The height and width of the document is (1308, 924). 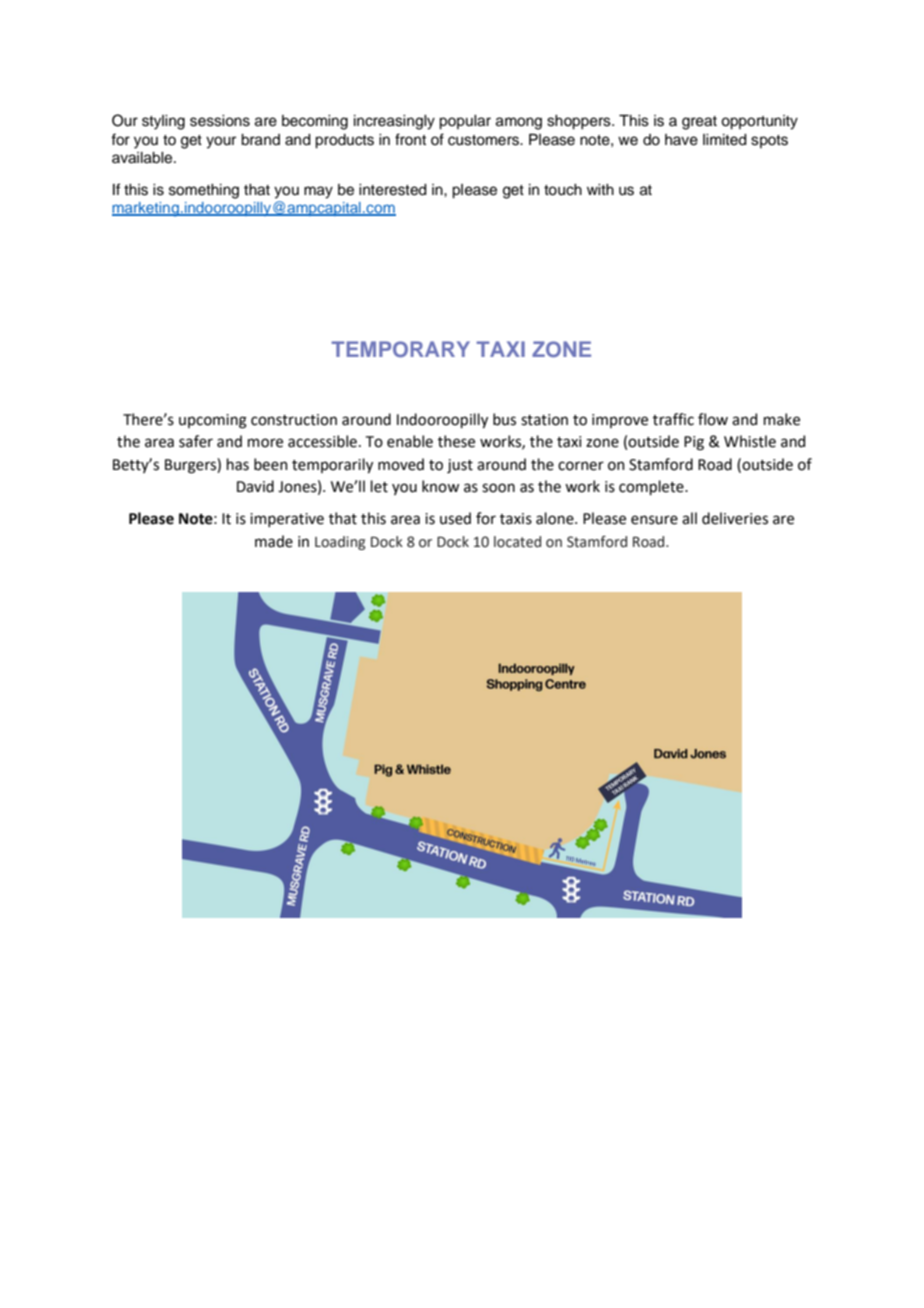 I want to click on made, so click(x=274, y=541).
